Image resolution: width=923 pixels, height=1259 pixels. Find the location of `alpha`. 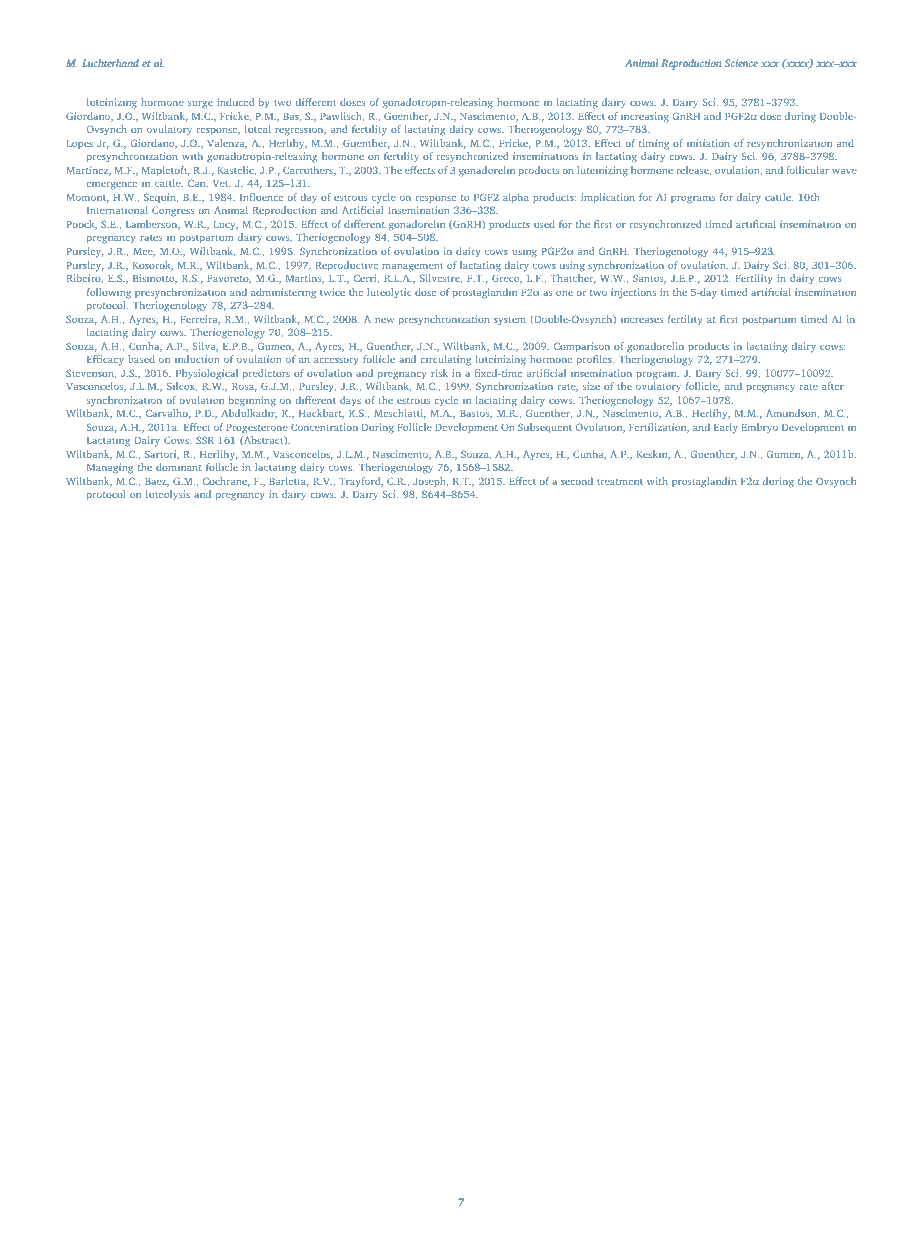

alpha is located at coordinates (516, 198).
